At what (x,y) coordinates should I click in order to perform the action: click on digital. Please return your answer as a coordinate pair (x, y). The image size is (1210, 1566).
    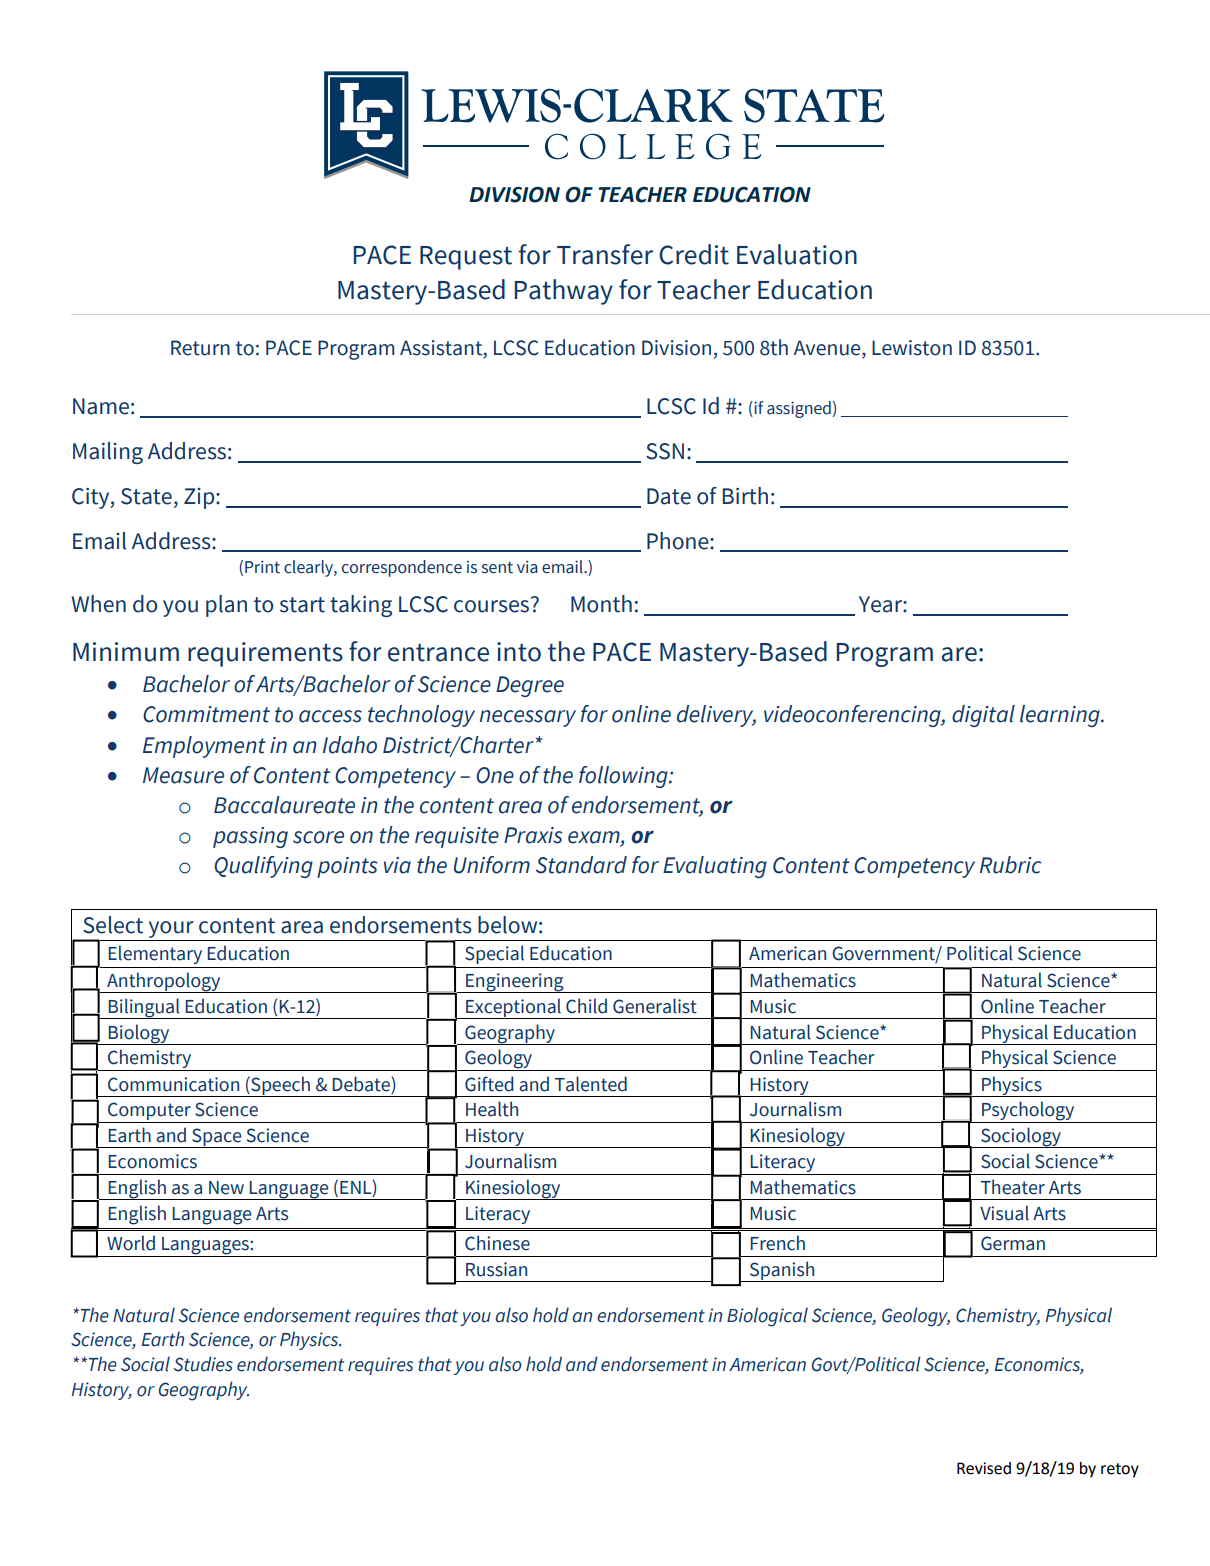
    Looking at the image, I should click on (983, 716).
